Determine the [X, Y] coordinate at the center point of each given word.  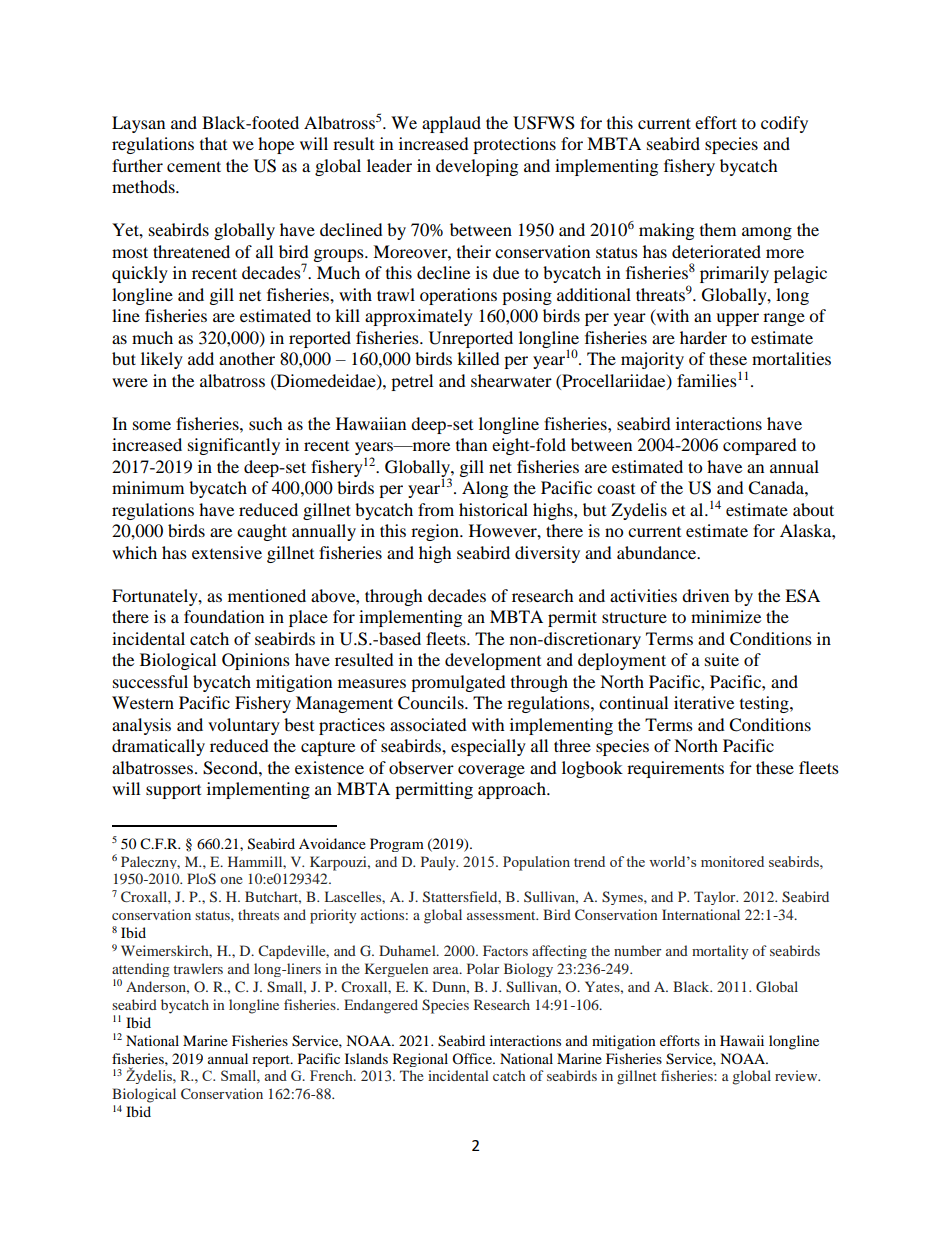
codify [784, 124]
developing [477, 167]
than [471, 444]
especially [488, 747]
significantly [234, 446]
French [332, 1075]
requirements [675, 769]
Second [231, 768]
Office [473, 1058]
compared [760, 446]
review [797, 1075]
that [213, 143]
